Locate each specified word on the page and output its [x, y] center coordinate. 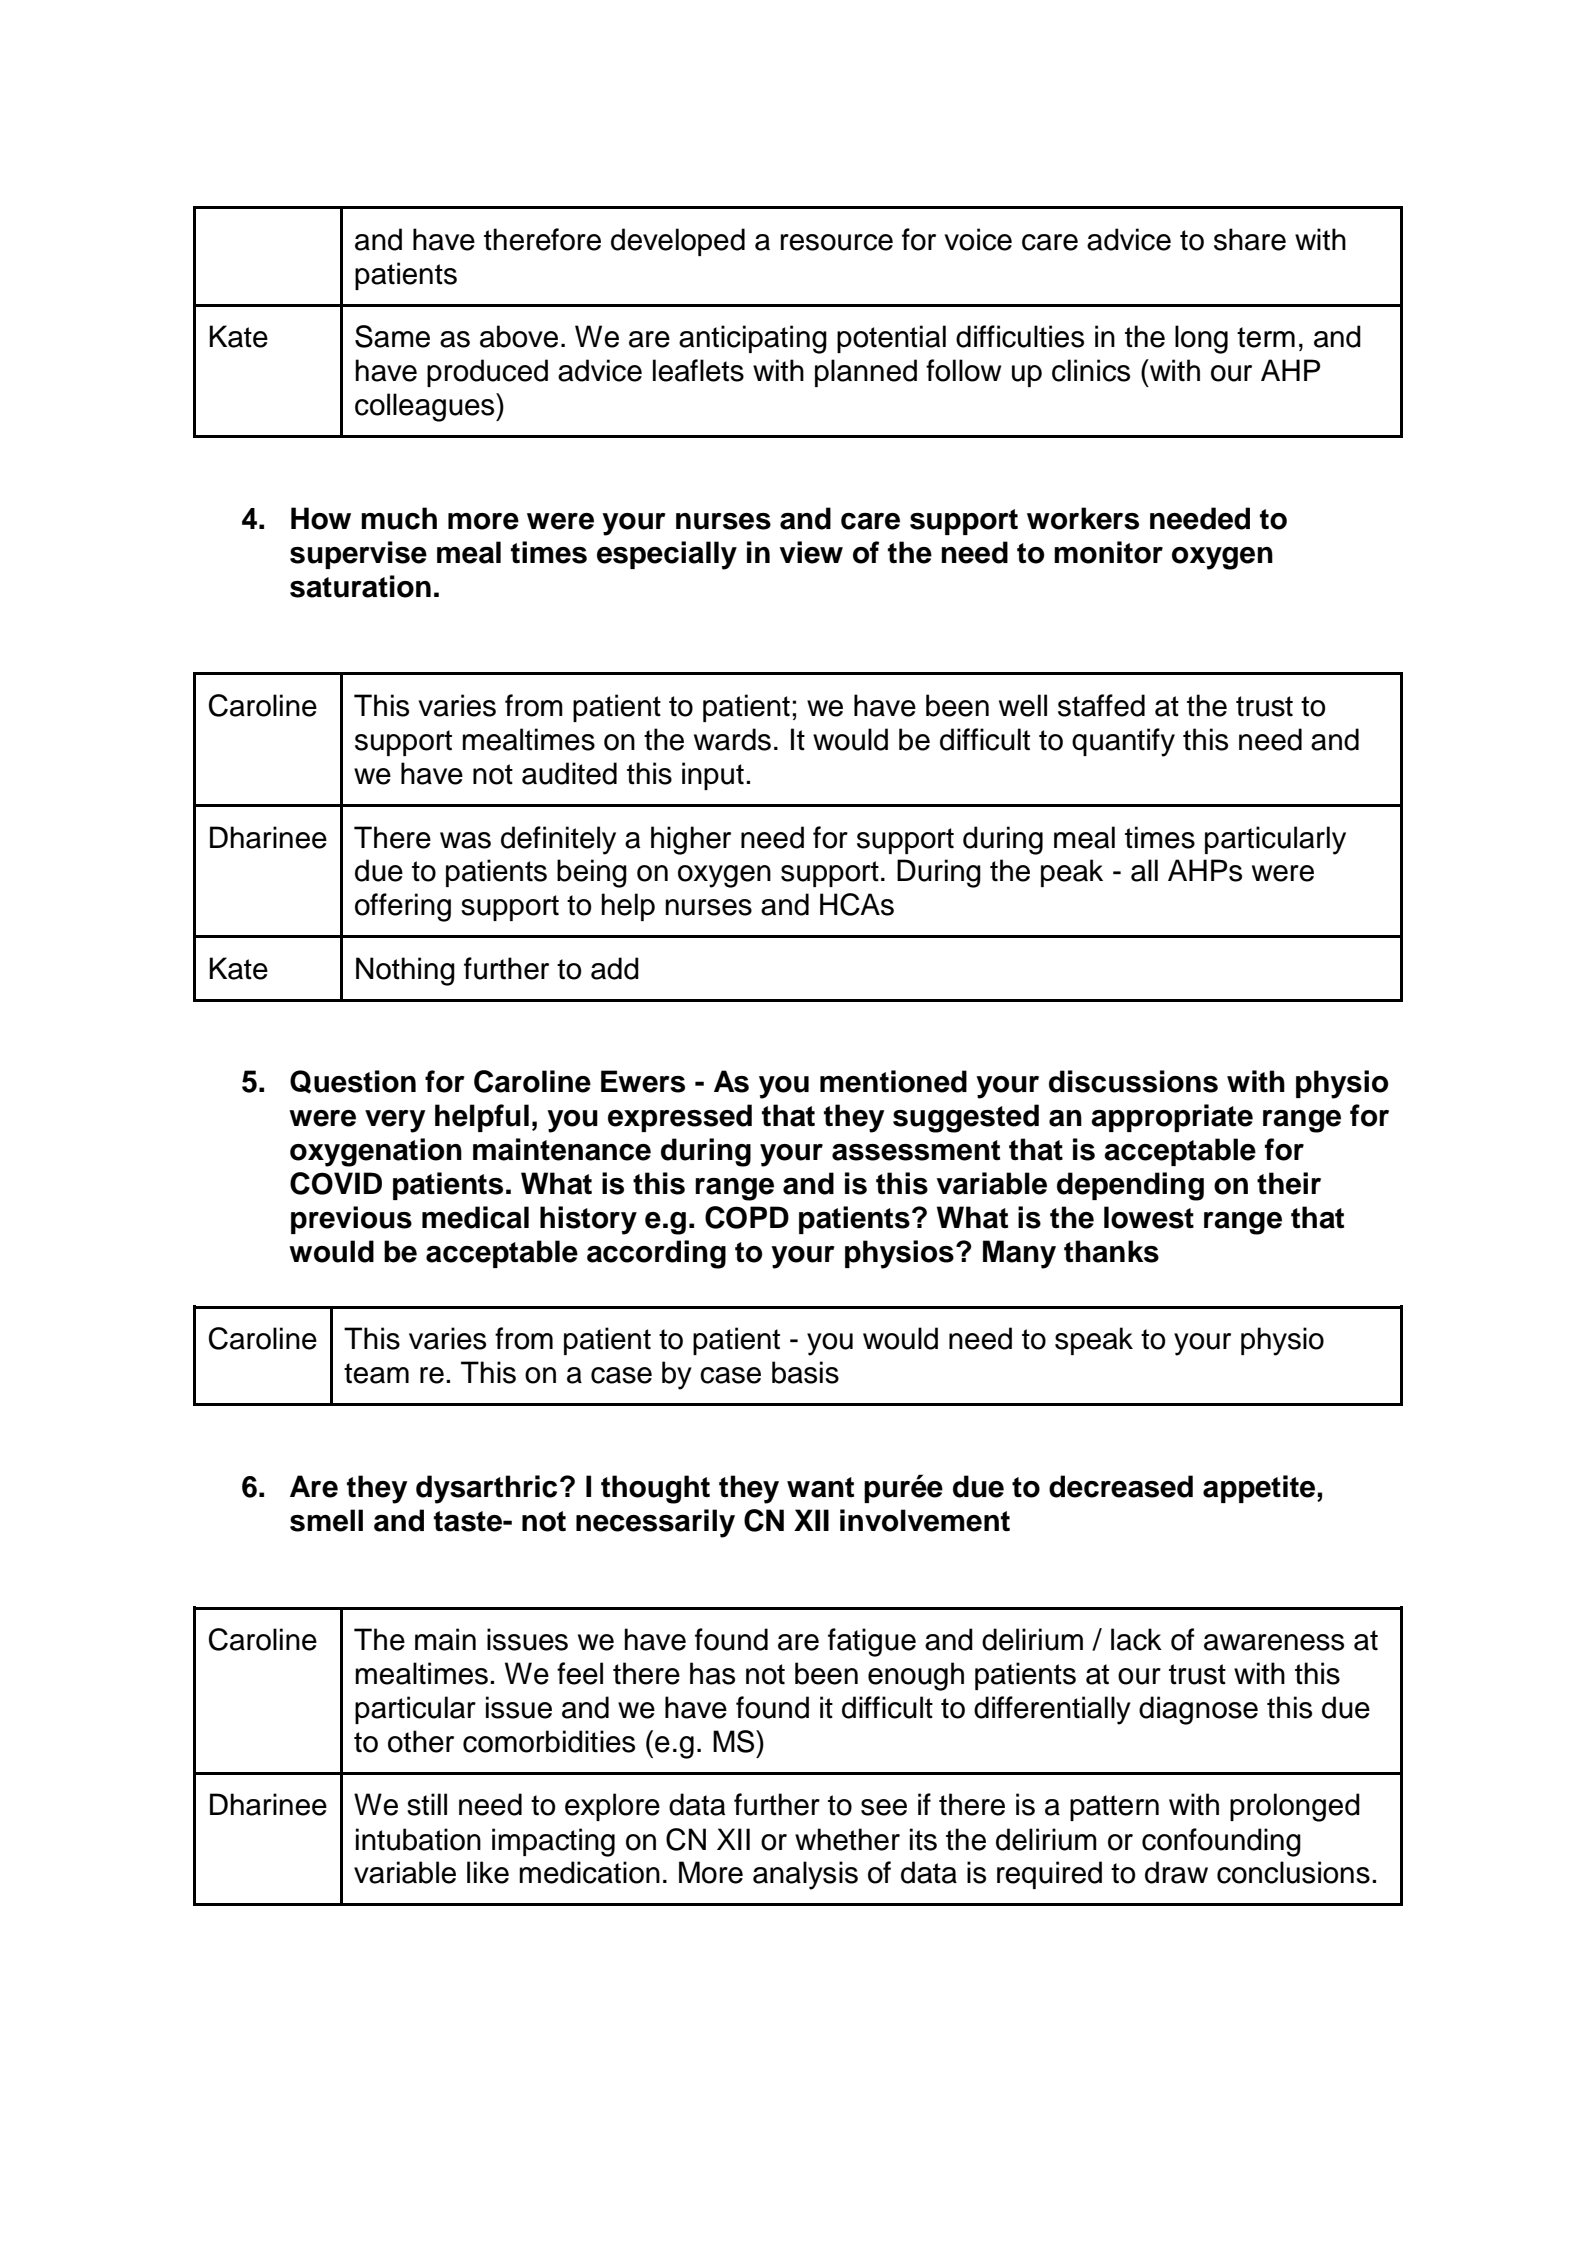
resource [837, 242]
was [465, 840]
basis [805, 1372]
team [376, 1373]
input [713, 776]
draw [1176, 1872]
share [1250, 239]
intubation [418, 1839]
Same [392, 336]
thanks [1111, 1251]
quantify [1123, 742]
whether [847, 1839]
